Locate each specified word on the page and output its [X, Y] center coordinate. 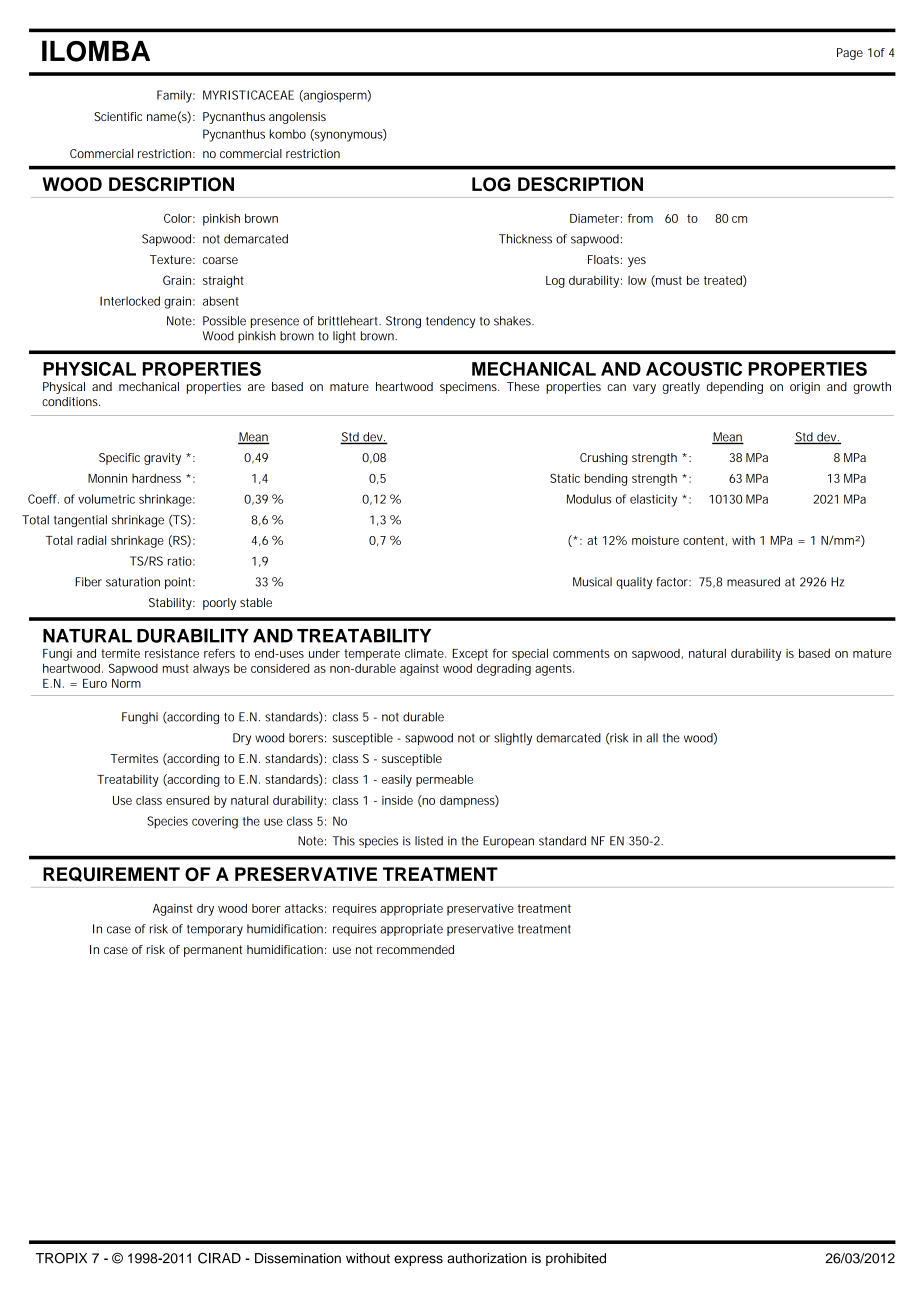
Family [176, 96]
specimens [469, 388]
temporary [215, 930]
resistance [172, 653]
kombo [287, 134]
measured [753, 582]
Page [850, 54]
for [500, 653]
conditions [71, 401]
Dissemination [298, 1258]
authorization [487, 1258]
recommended [415, 949]
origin [805, 388]
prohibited [576, 1259]
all [652, 738]
